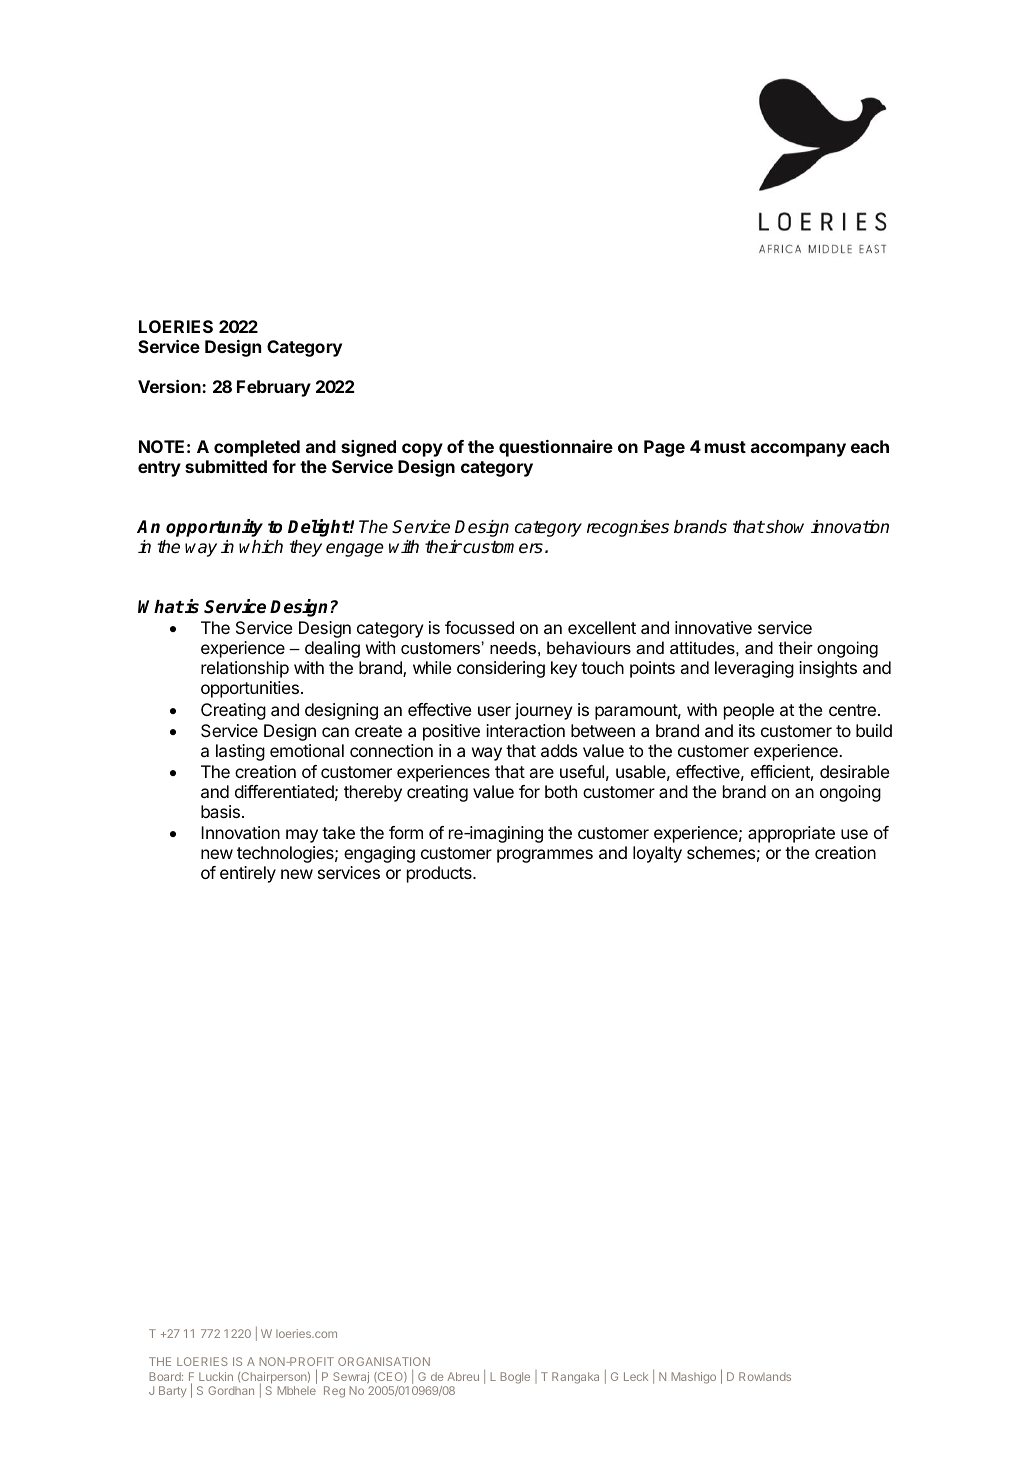 The width and height of the screenshot is (1033, 1460). What do you see at coordinates (556, 448) in the screenshot?
I see `questionnaire` at bounding box center [556, 448].
